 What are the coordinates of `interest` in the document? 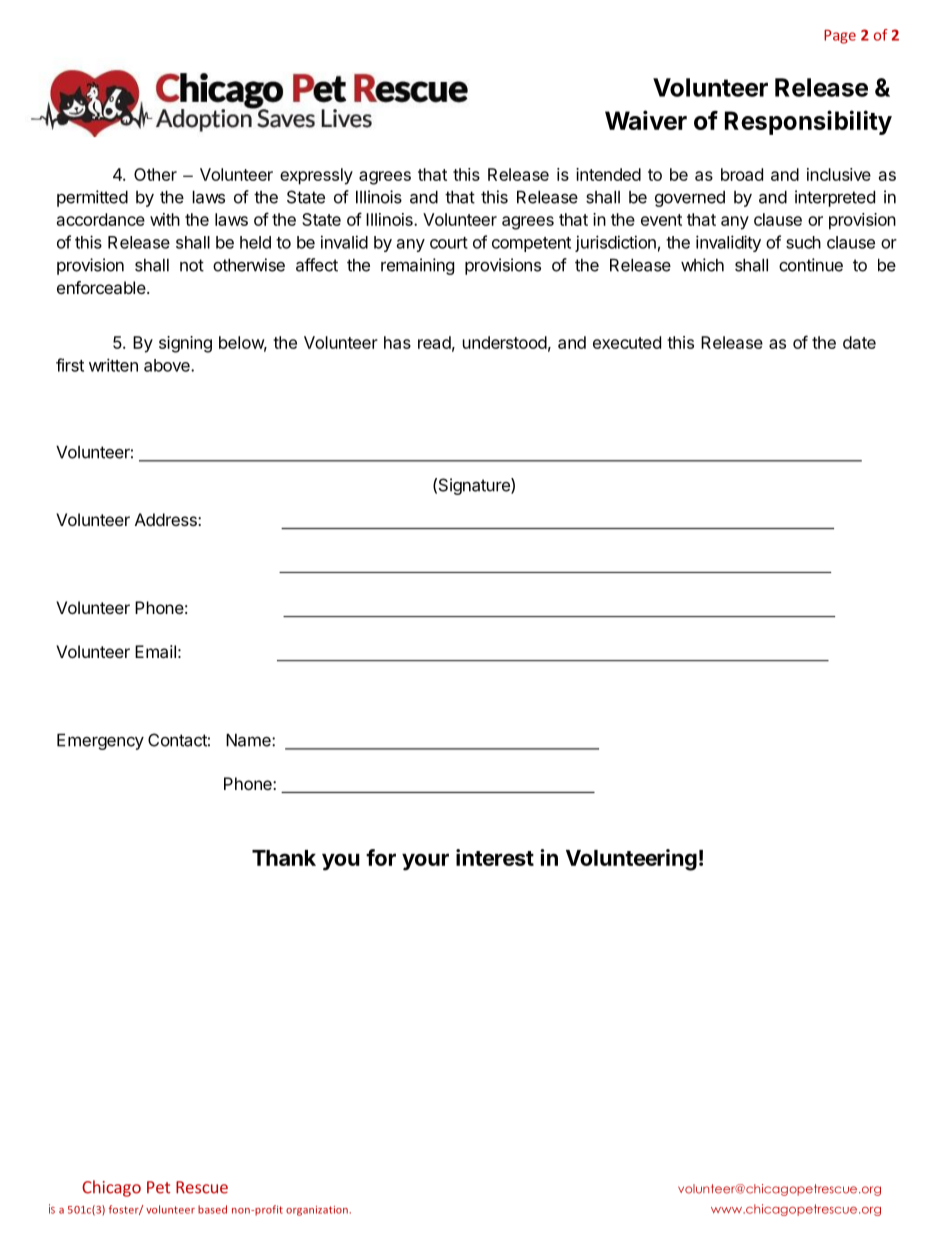 It's located at (495, 857).
